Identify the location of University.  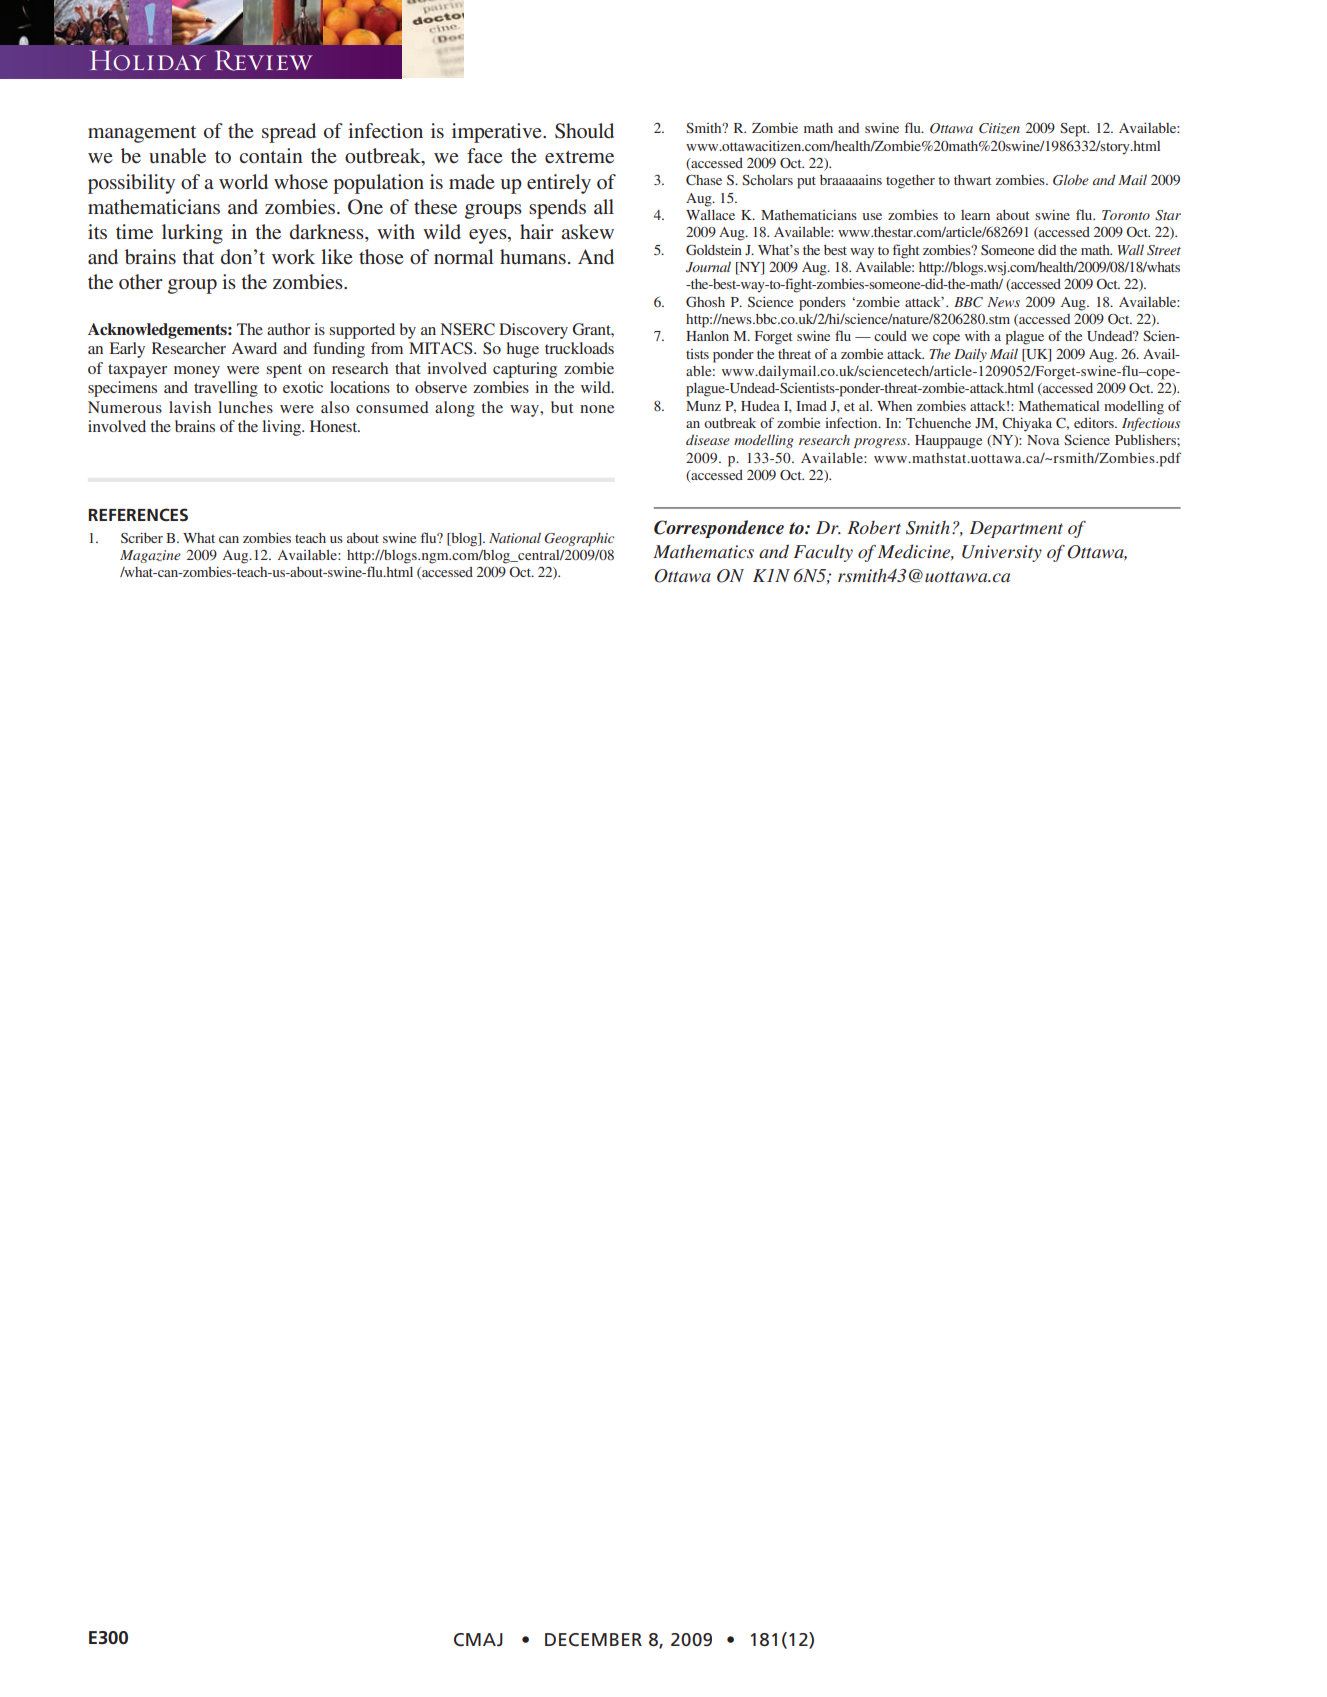
(1002, 553).
